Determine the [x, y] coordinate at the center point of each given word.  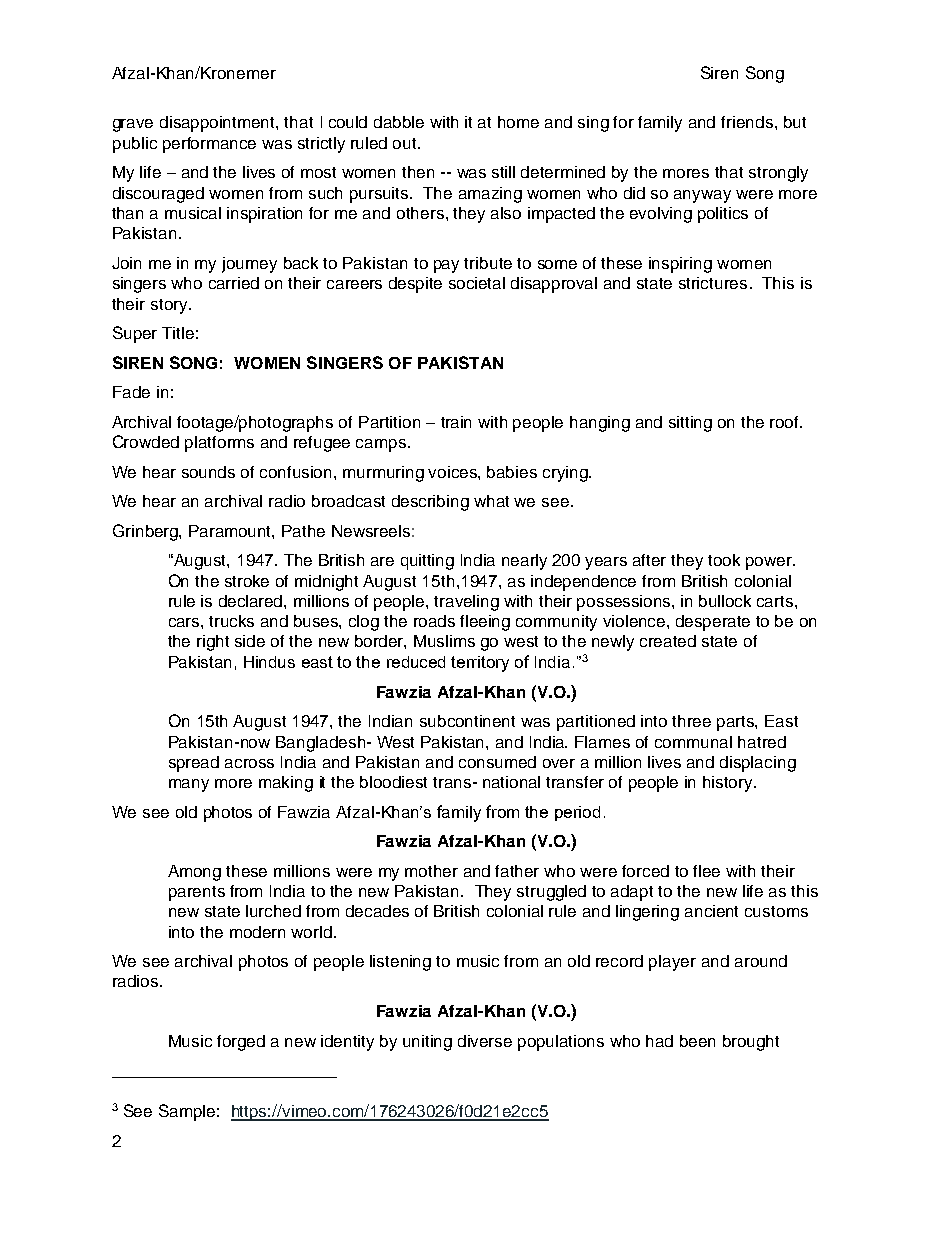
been [697, 1041]
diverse [485, 1041]
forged [241, 1043]
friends [747, 122]
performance [209, 145]
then [418, 172]
